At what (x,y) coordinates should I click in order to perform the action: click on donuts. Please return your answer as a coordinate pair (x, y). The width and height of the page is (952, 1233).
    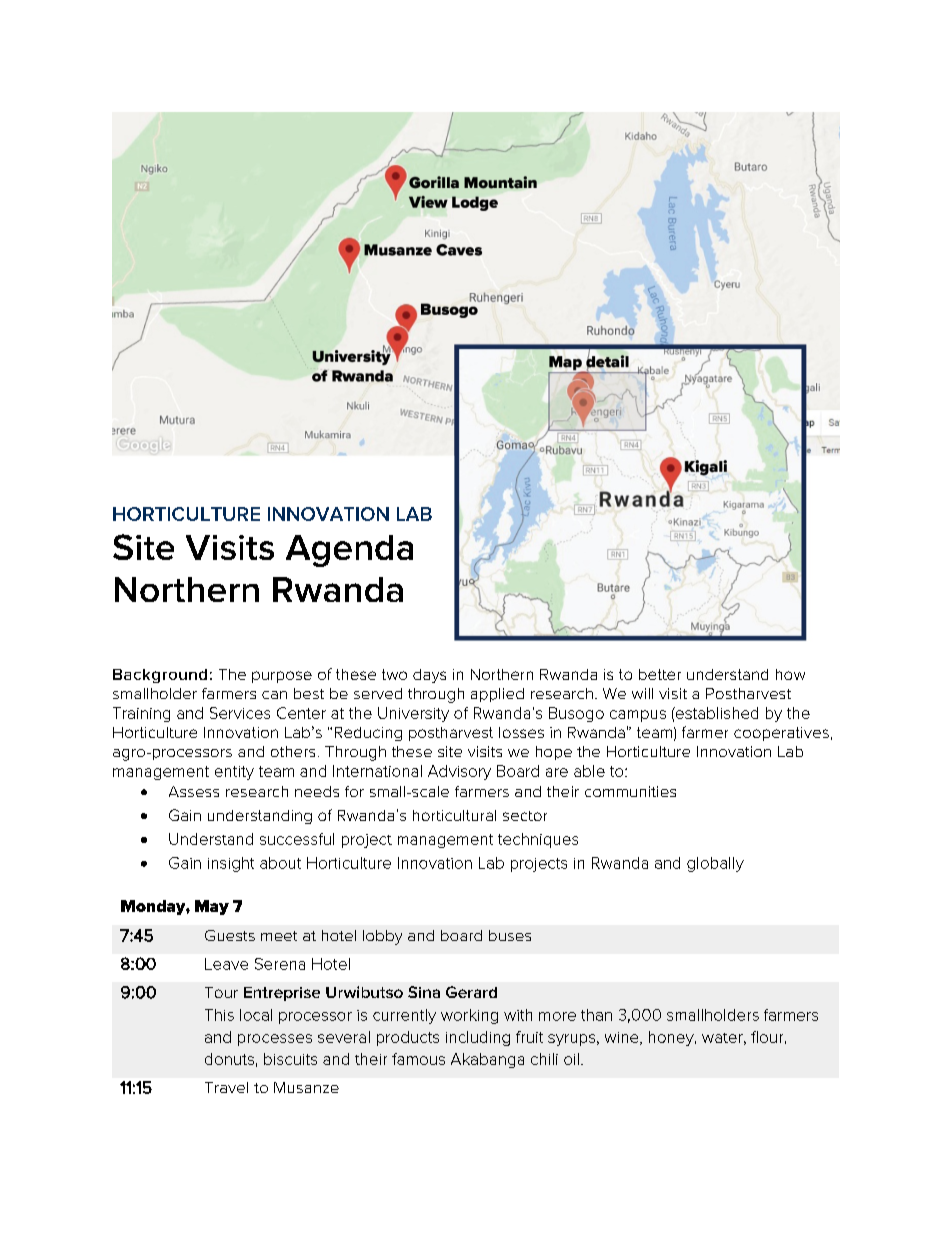
    Looking at the image, I should click on (229, 1059).
